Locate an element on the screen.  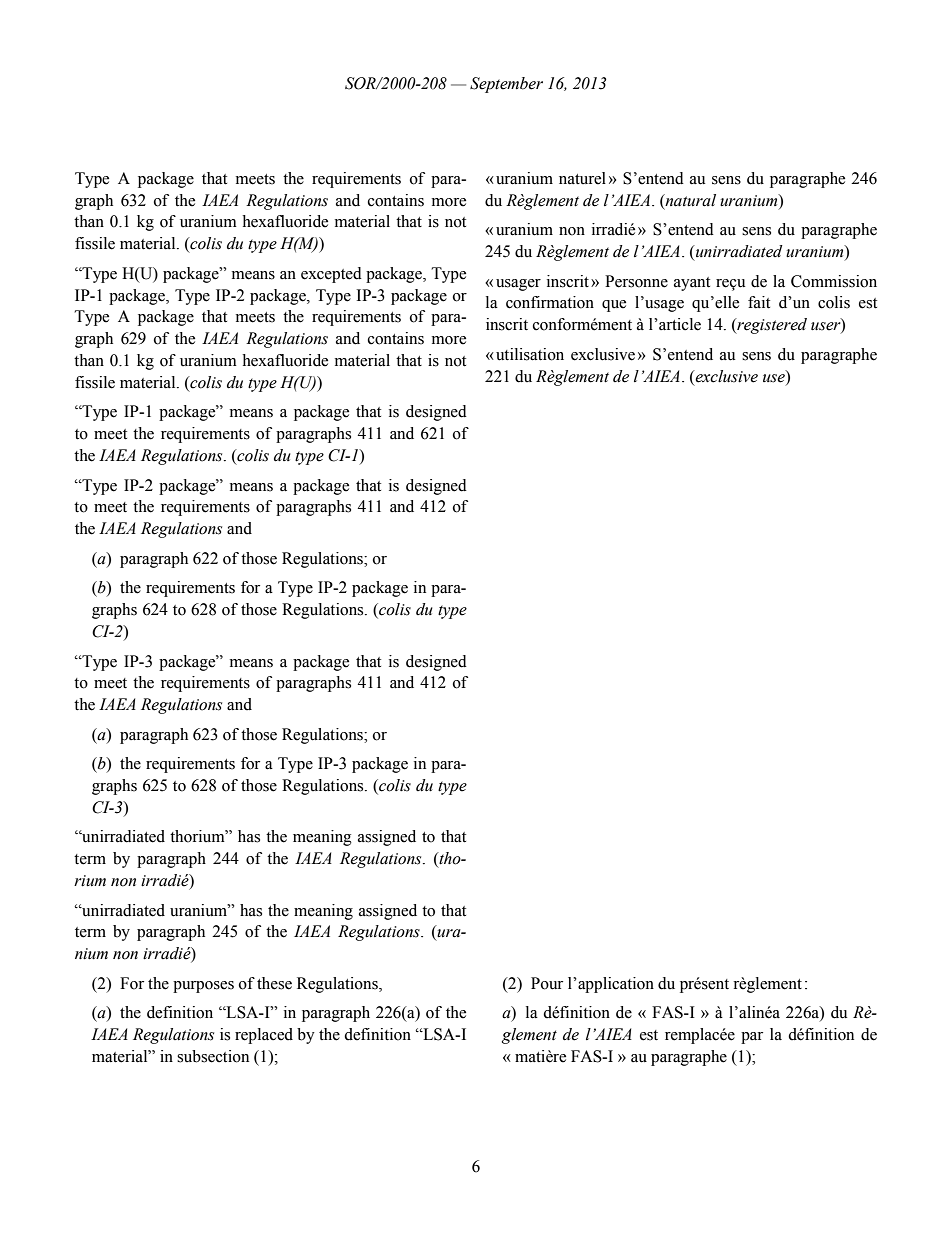
replaced is located at coordinates (264, 1036).
